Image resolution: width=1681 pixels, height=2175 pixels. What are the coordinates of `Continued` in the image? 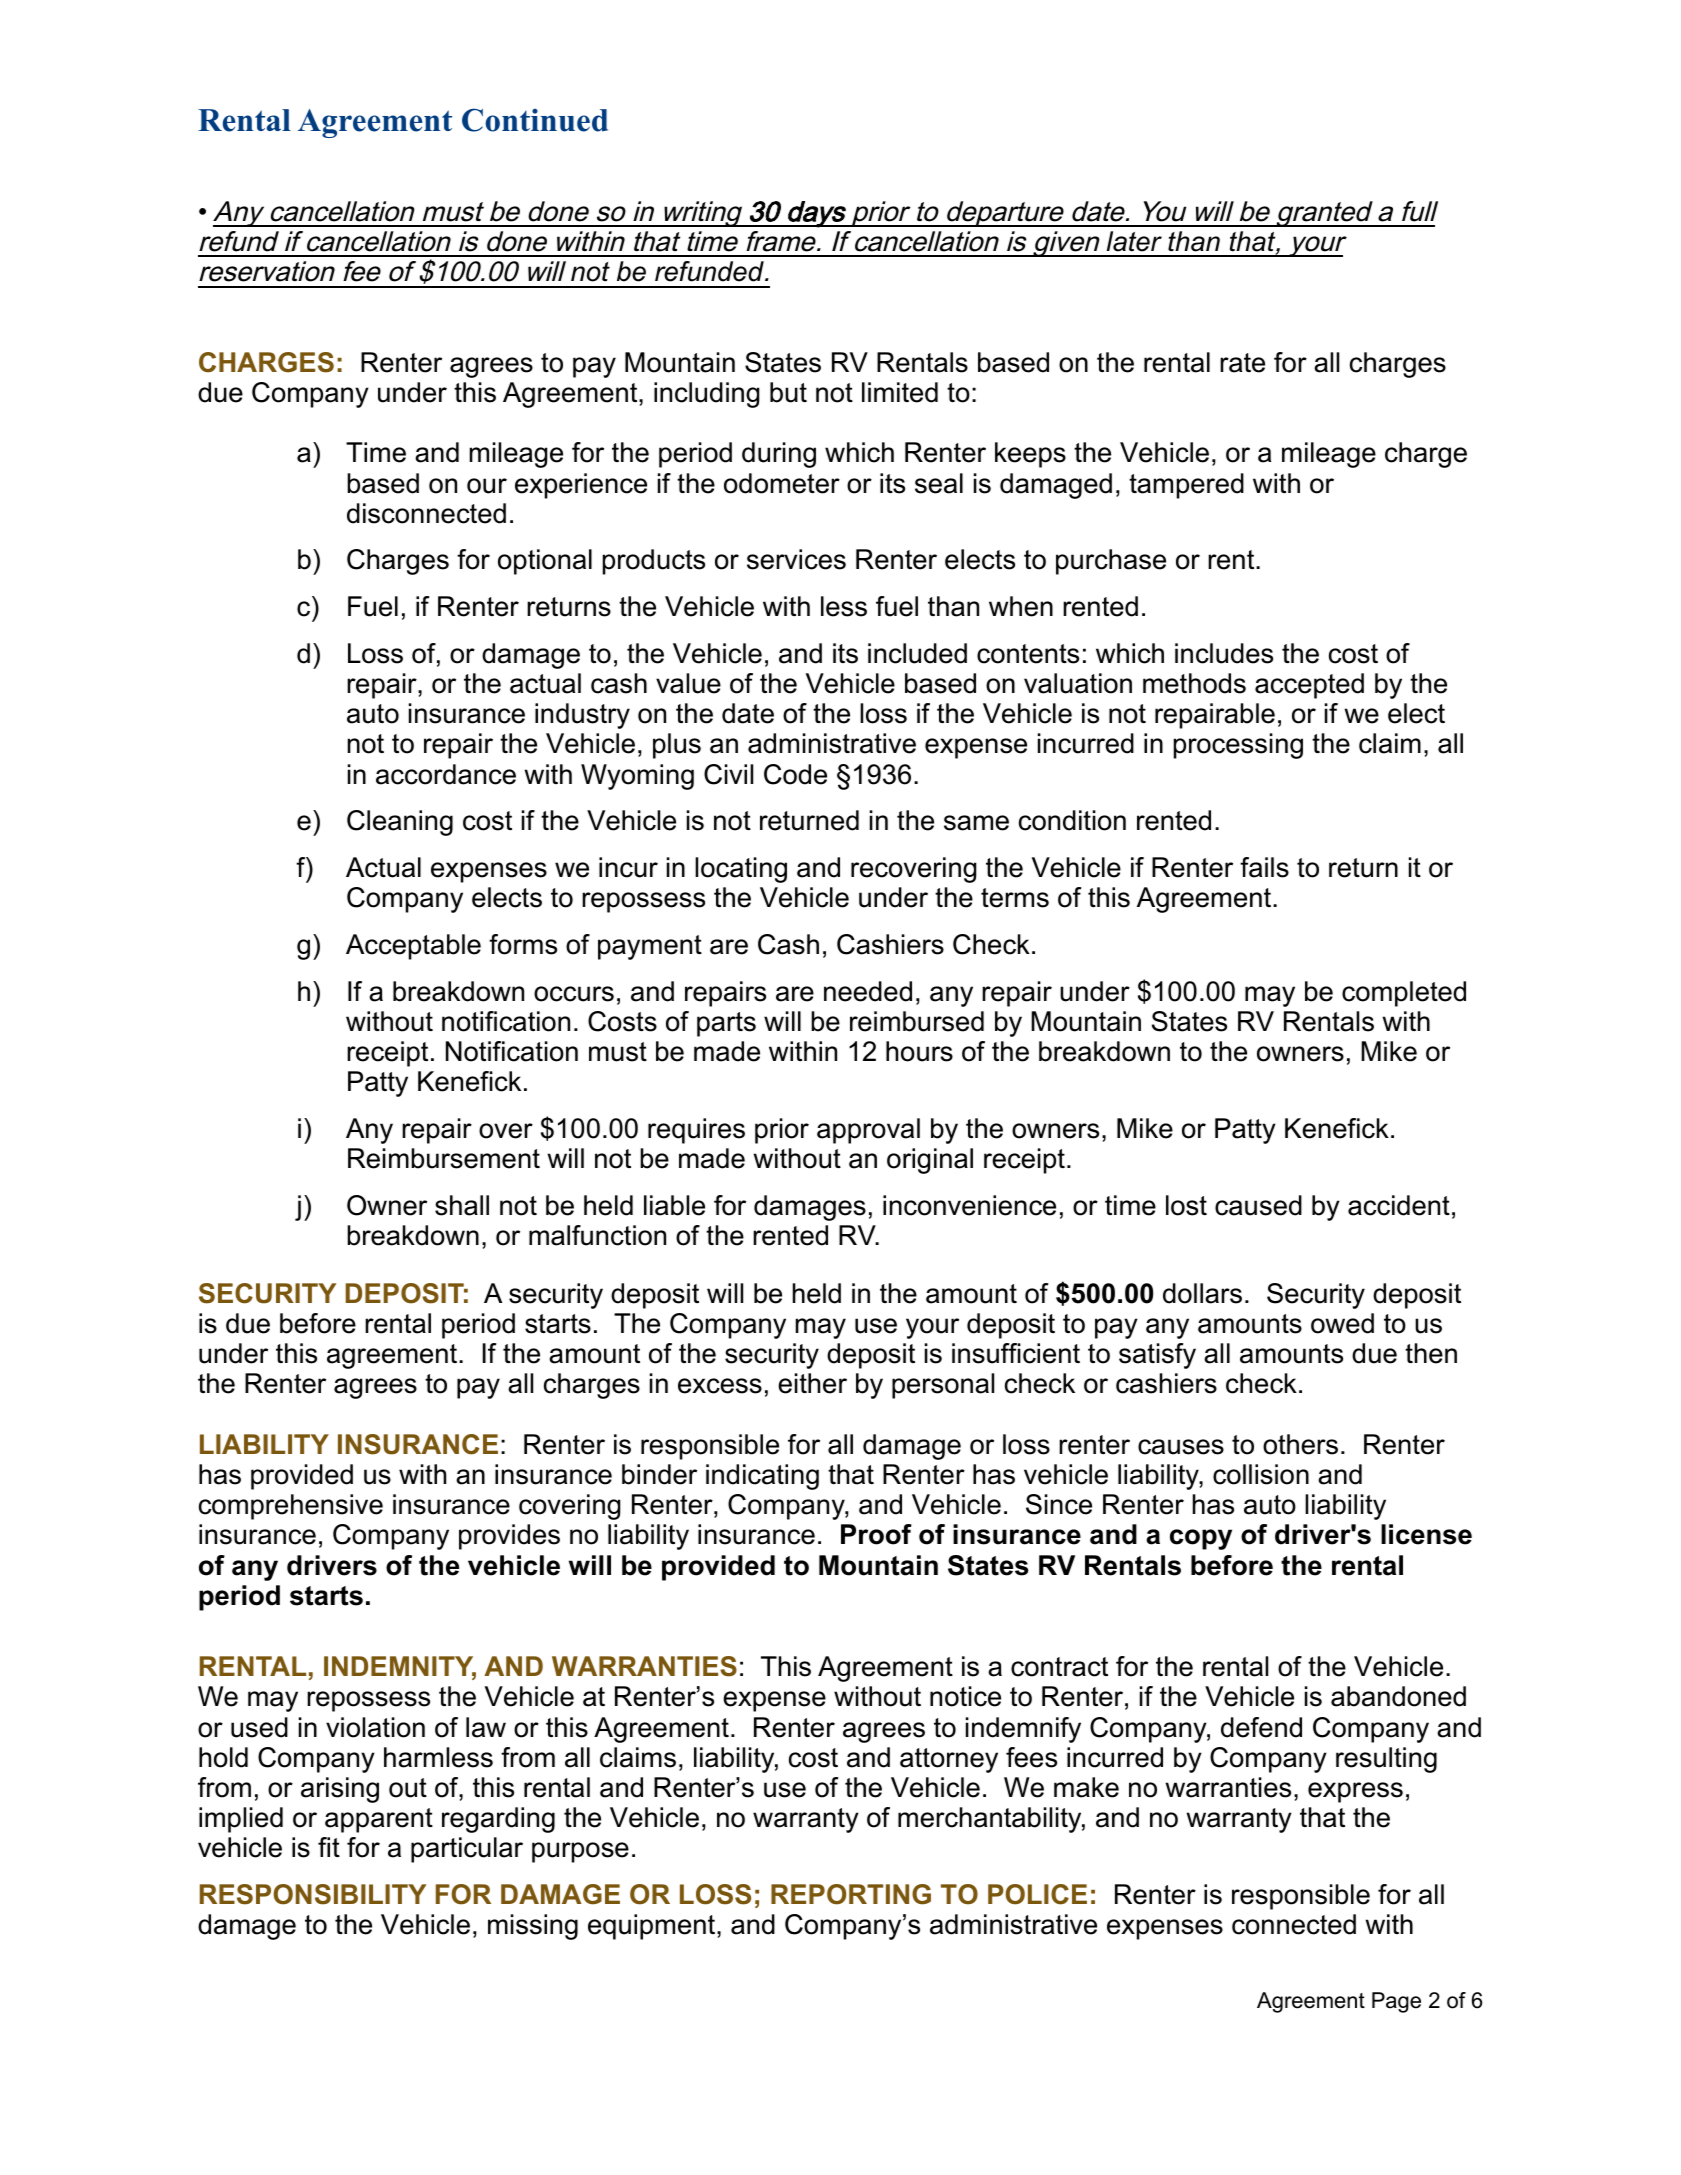 It's located at (535, 120).
